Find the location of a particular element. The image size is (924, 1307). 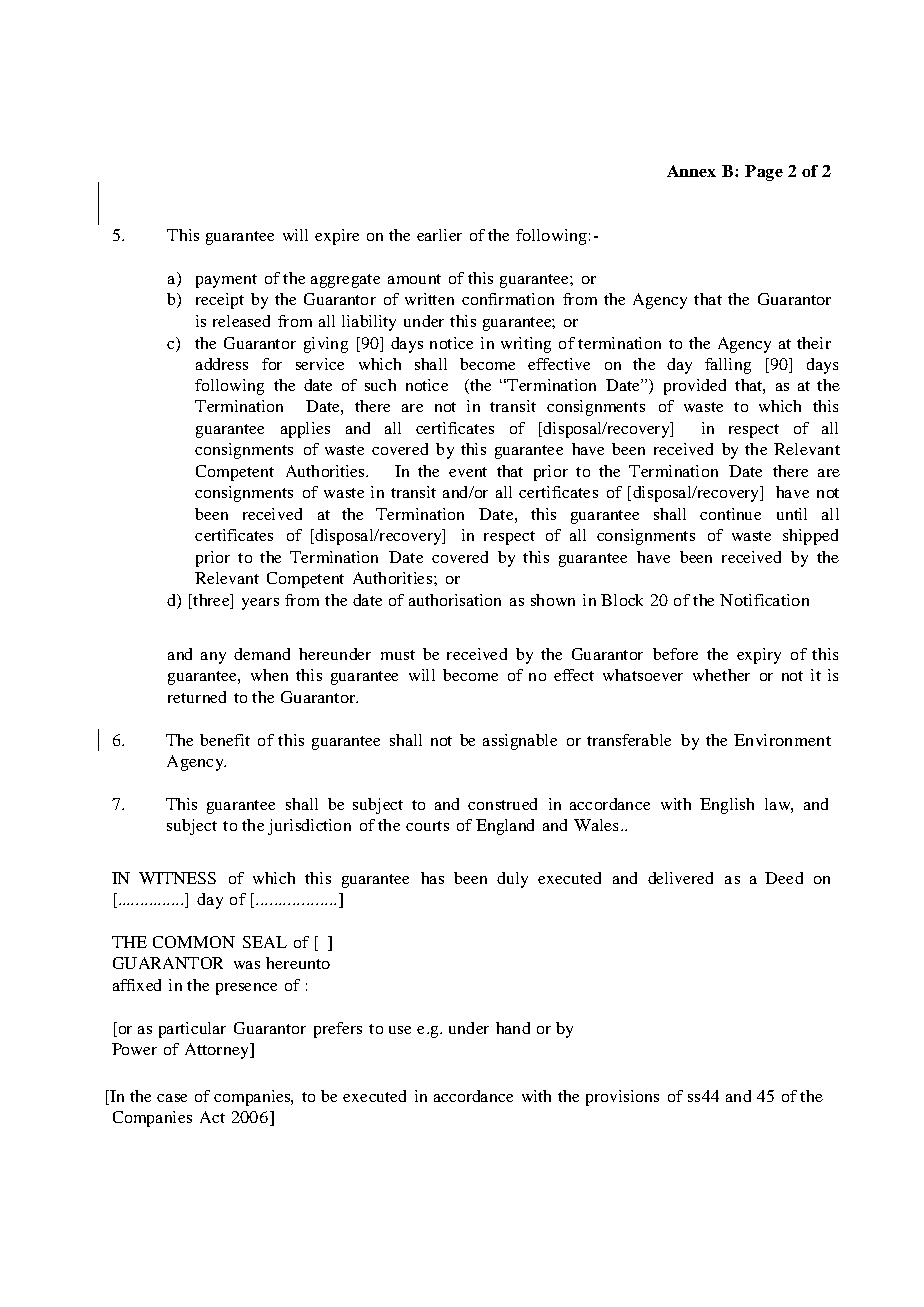

COMMON is located at coordinates (194, 942).
